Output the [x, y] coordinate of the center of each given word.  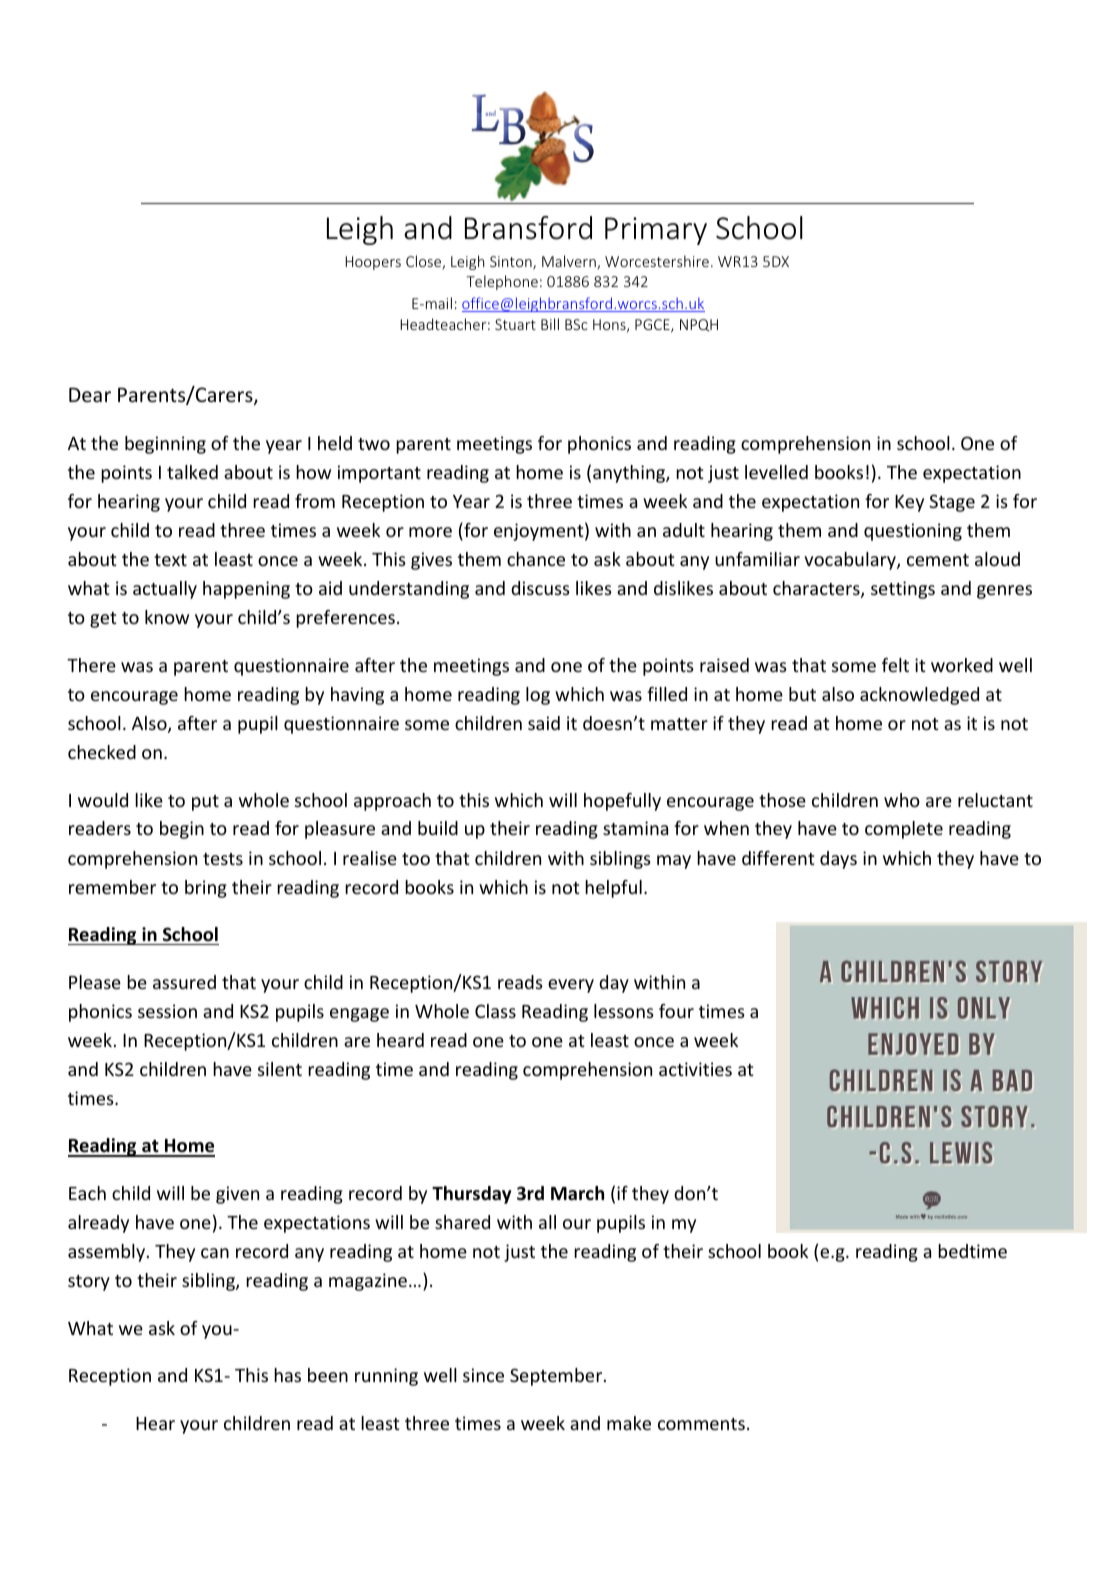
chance [536, 559]
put [205, 803]
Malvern [570, 262]
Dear [90, 395]
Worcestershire [657, 261]
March [577, 1193]
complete [904, 830]
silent [280, 1069]
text [170, 560]
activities [695, 1069]
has [287, 1375]
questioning [913, 532]
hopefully [622, 802]
